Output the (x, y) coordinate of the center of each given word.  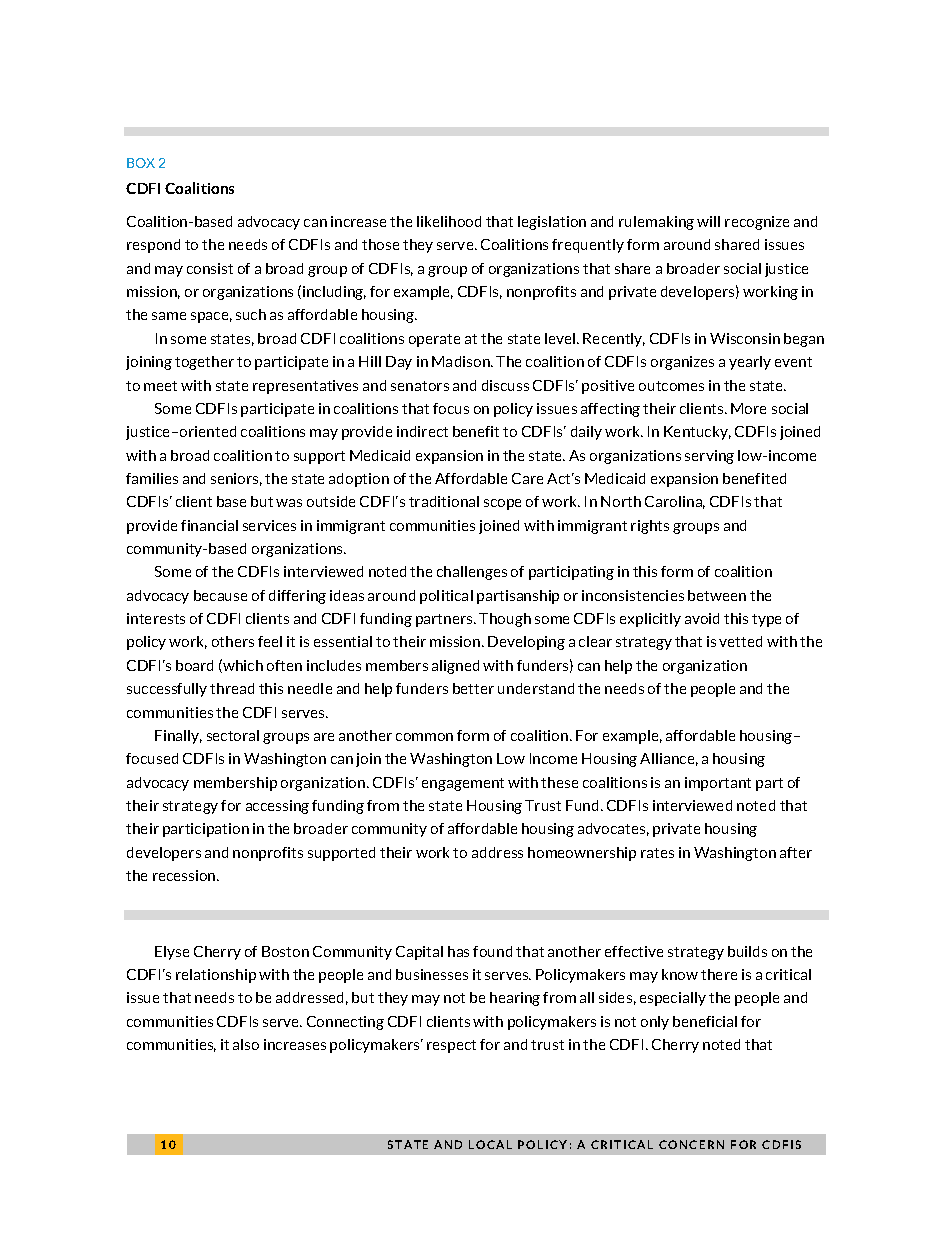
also (246, 1044)
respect (451, 1046)
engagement (463, 784)
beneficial (705, 1021)
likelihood (449, 221)
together (204, 363)
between (717, 595)
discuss (505, 385)
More (748, 408)
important (718, 784)
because (220, 595)
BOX (141, 163)
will (708, 221)
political (446, 597)
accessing (277, 807)
